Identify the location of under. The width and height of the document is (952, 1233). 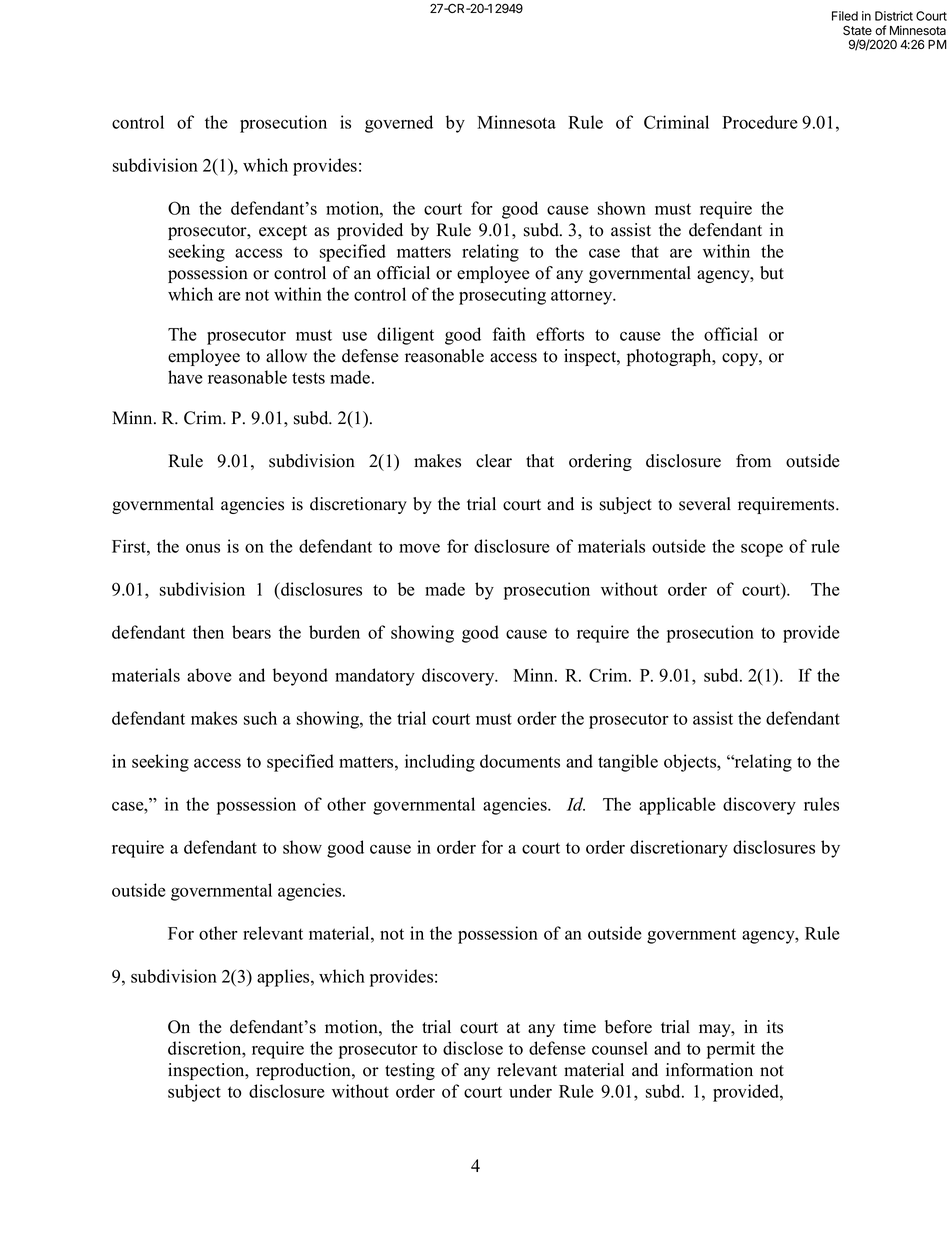
(530, 1091).
